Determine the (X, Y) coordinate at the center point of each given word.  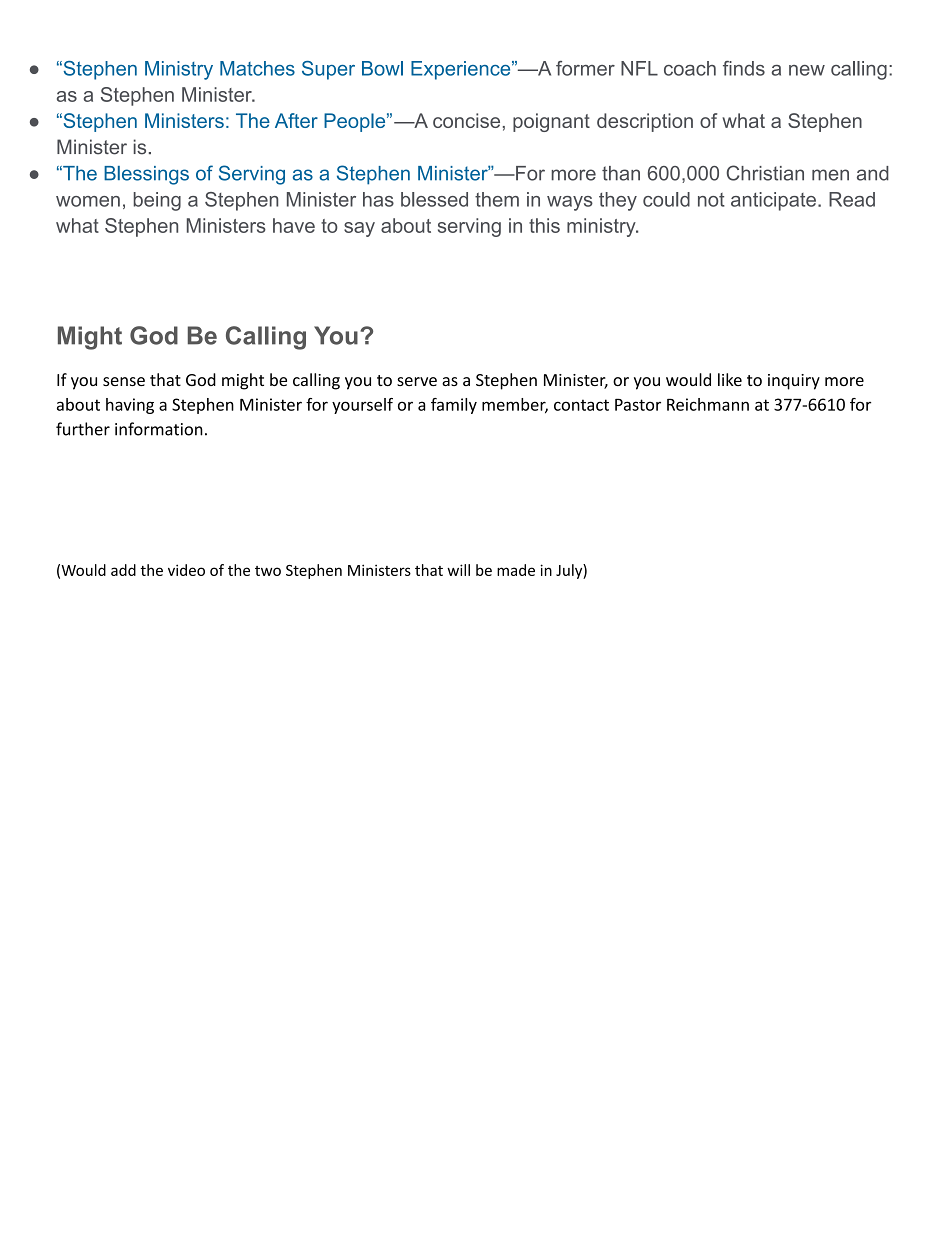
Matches (257, 68)
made (516, 570)
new (807, 70)
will (458, 570)
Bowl (382, 68)
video (186, 570)
